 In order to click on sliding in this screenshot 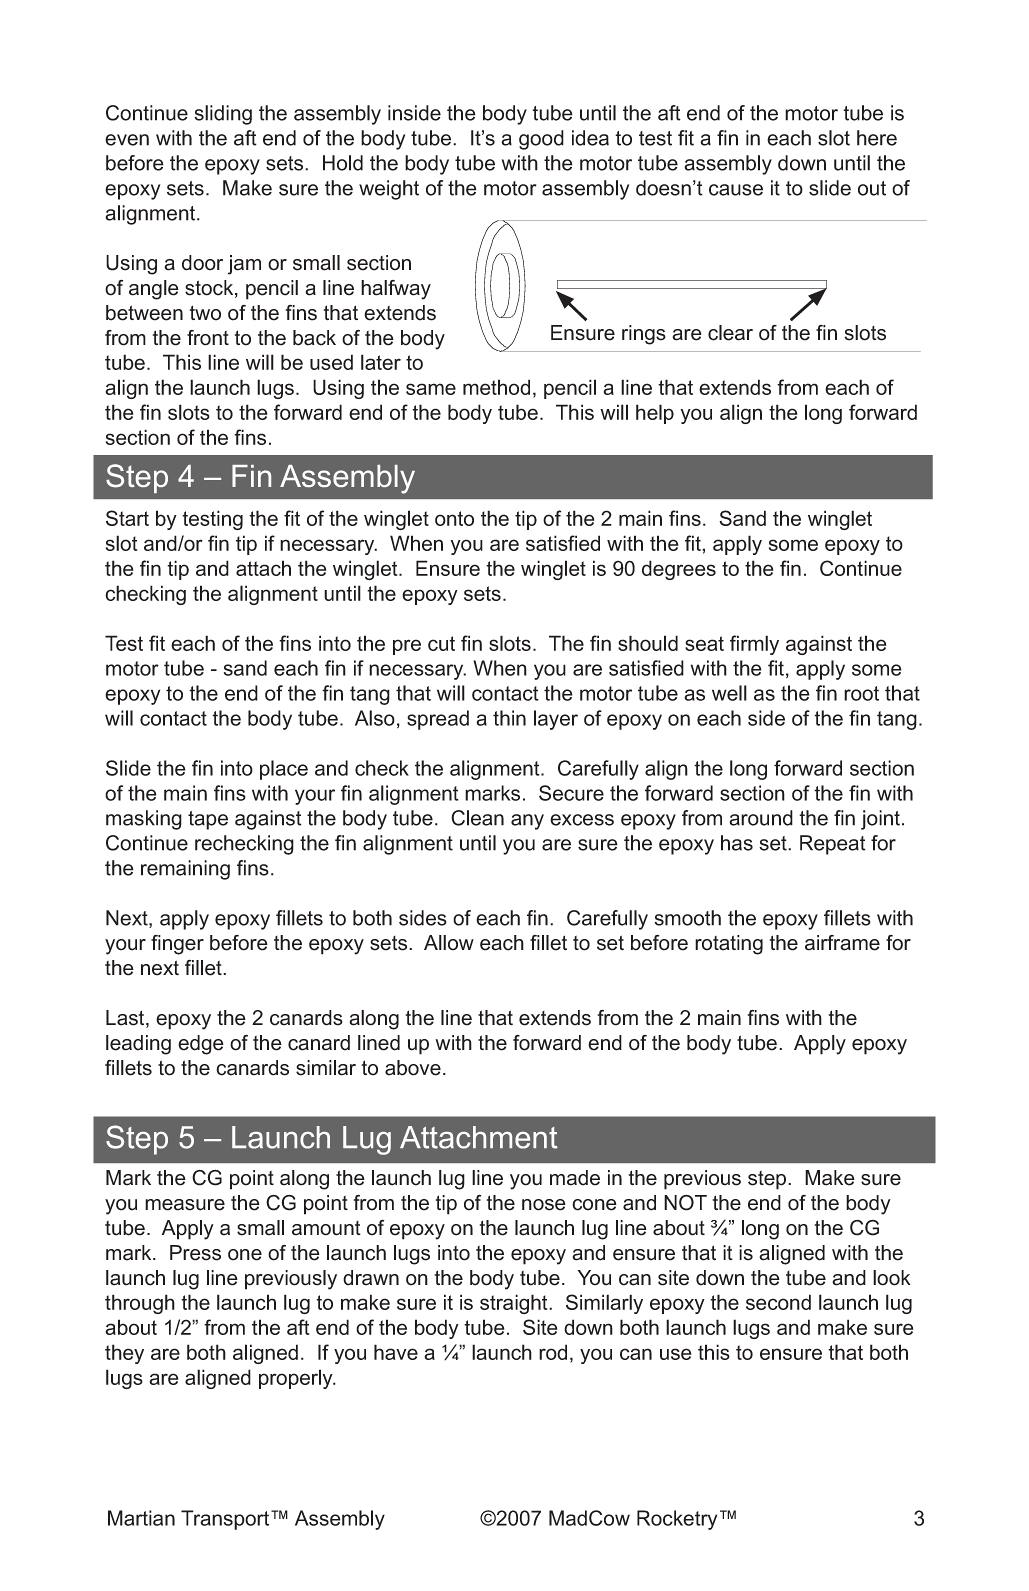, I will do `click(223, 115)`.
